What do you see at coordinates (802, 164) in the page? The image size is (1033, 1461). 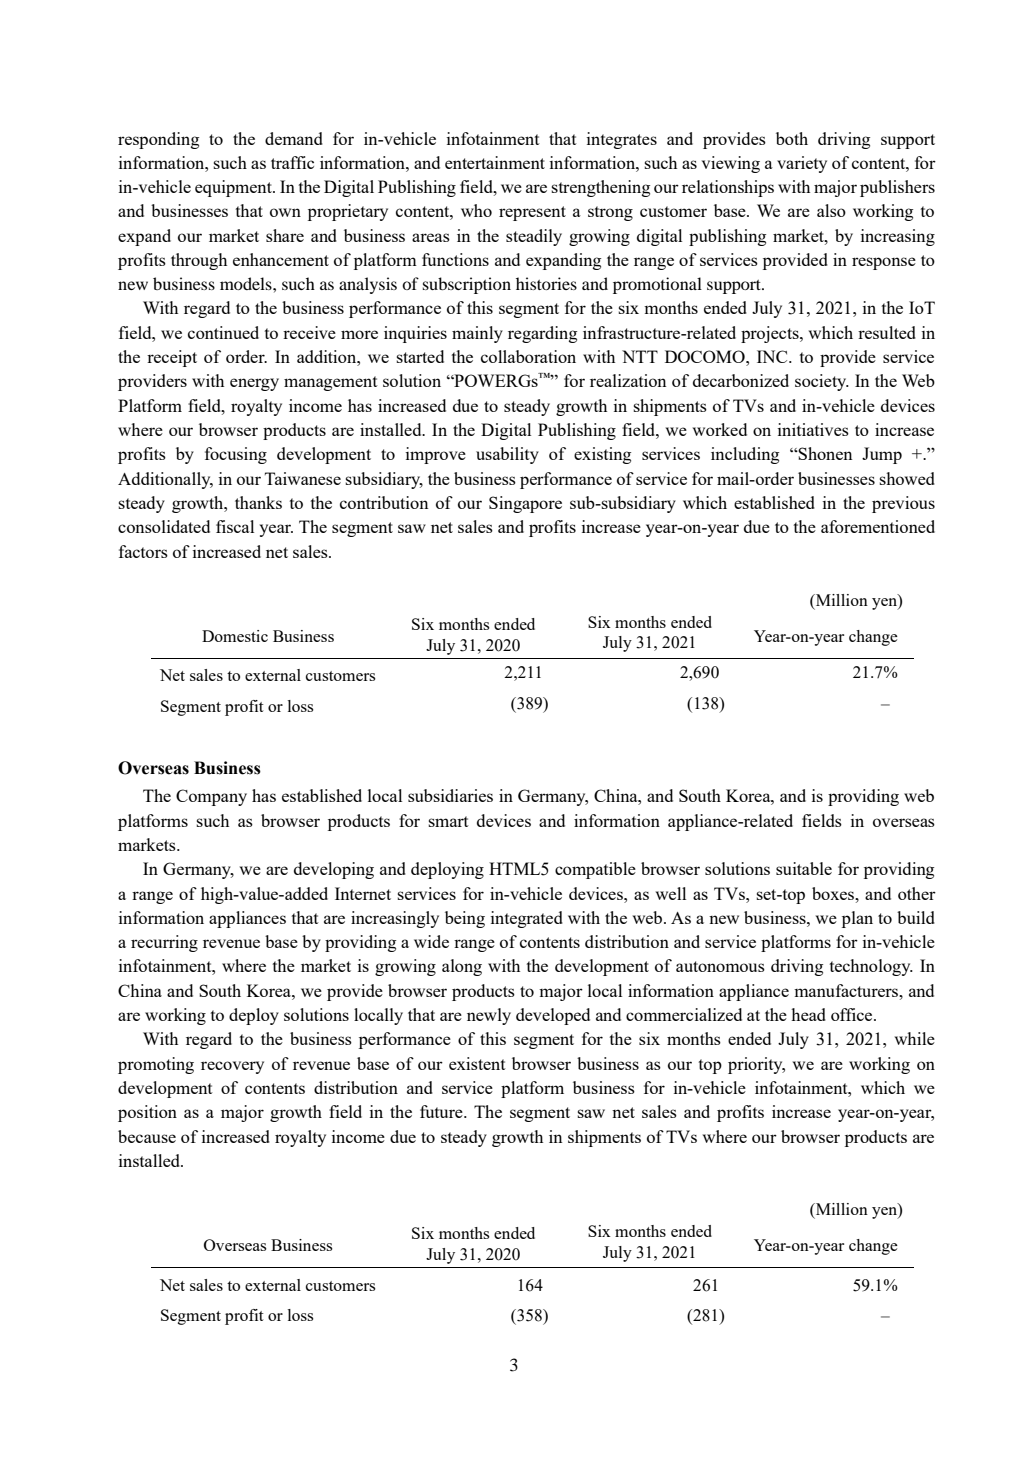 I see `variety` at bounding box center [802, 164].
